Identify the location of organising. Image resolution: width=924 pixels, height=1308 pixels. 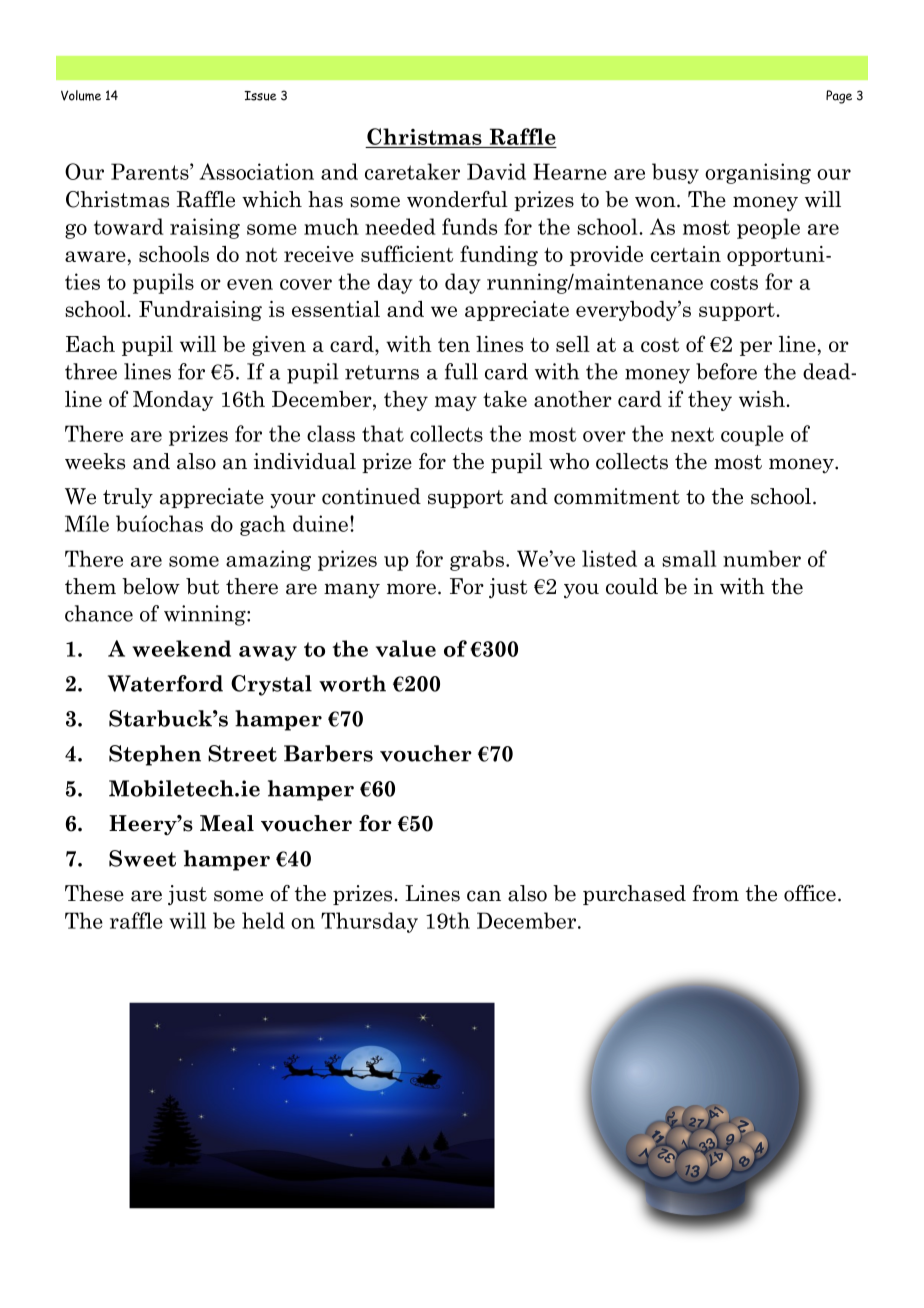
(758, 173).
